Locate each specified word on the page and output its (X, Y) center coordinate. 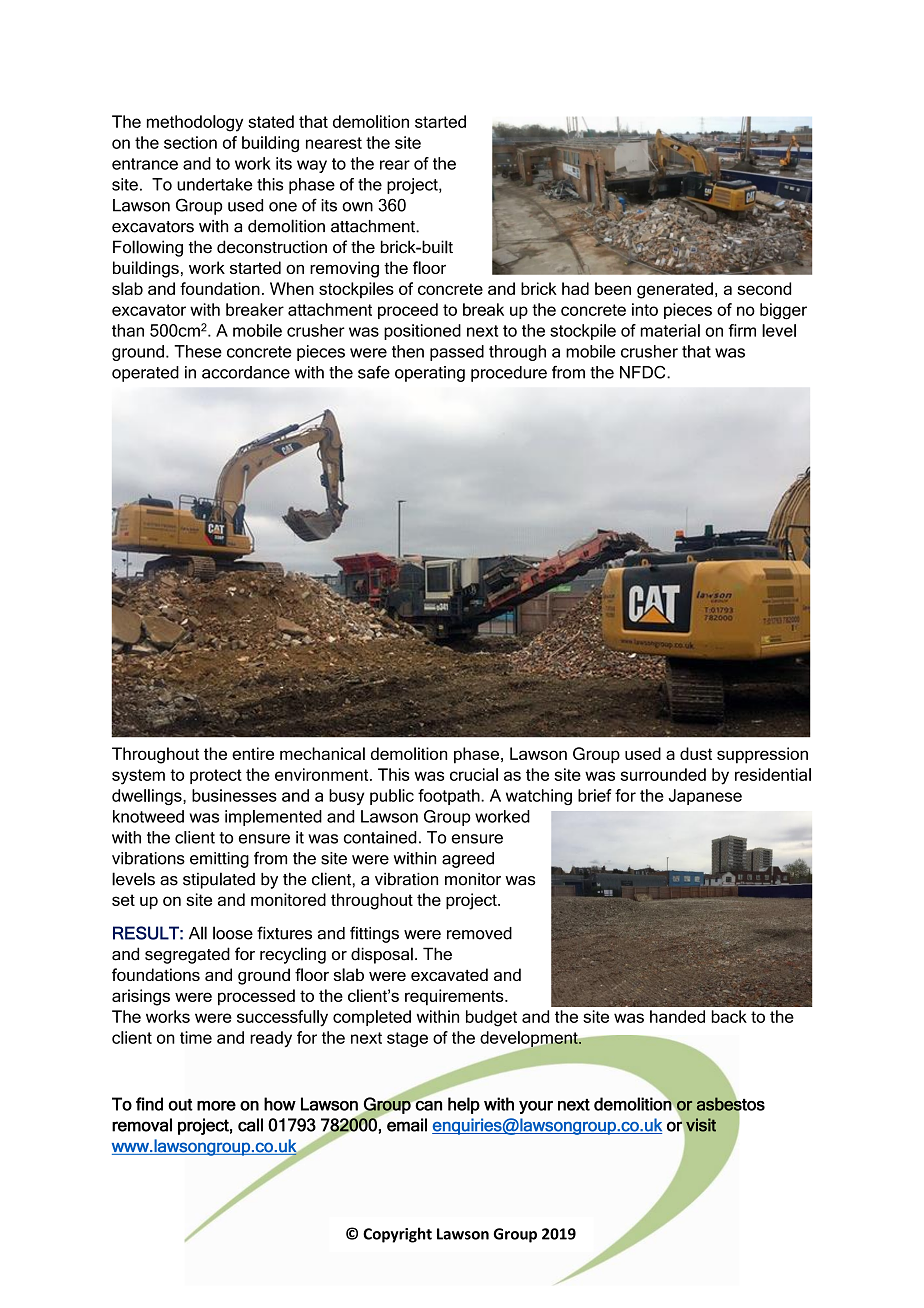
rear (395, 165)
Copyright (397, 1235)
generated (675, 290)
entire (253, 753)
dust (696, 753)
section (190, 142)
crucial (474, 774)
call (250, 1125)
